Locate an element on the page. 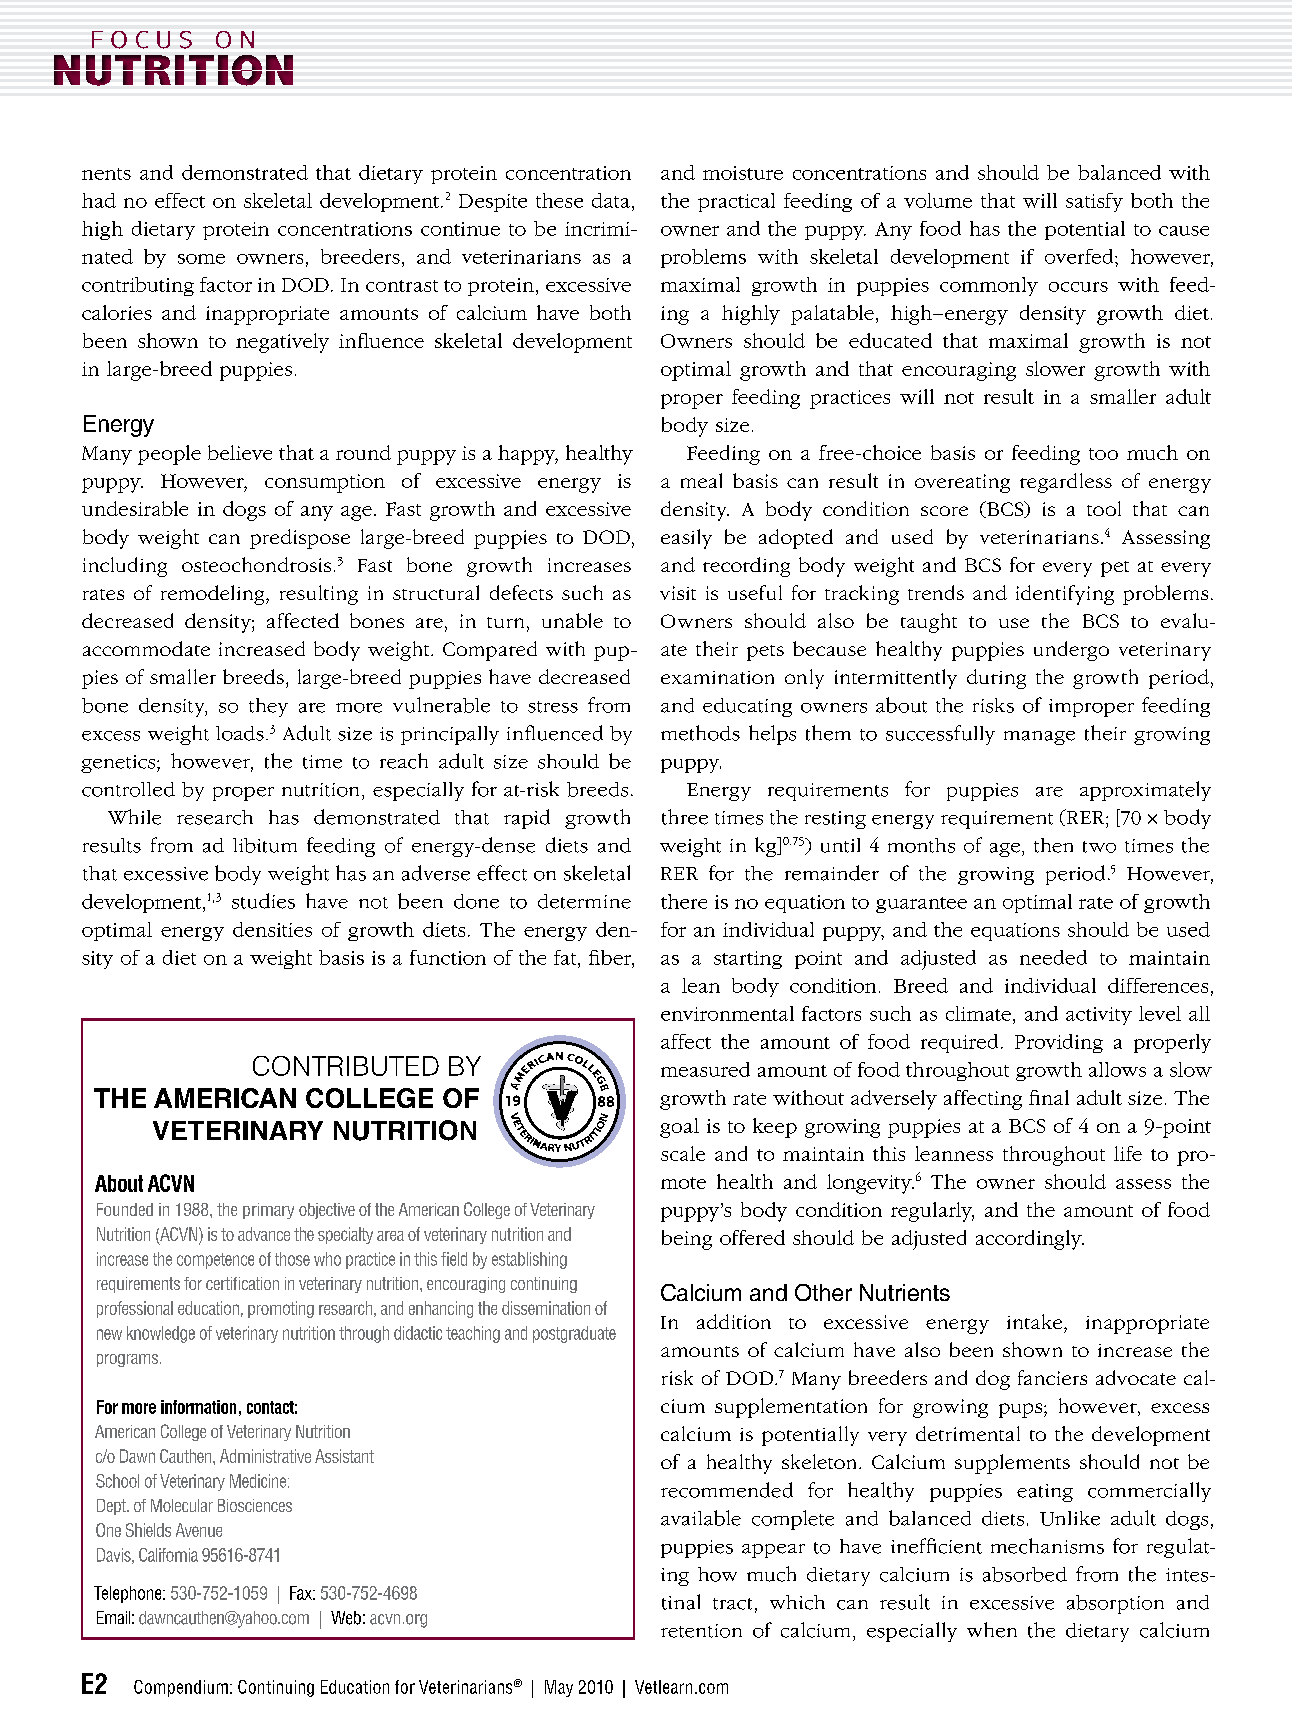 This page has width=1292, height=1736. satisfy is located at coordinates (1094, 202).
